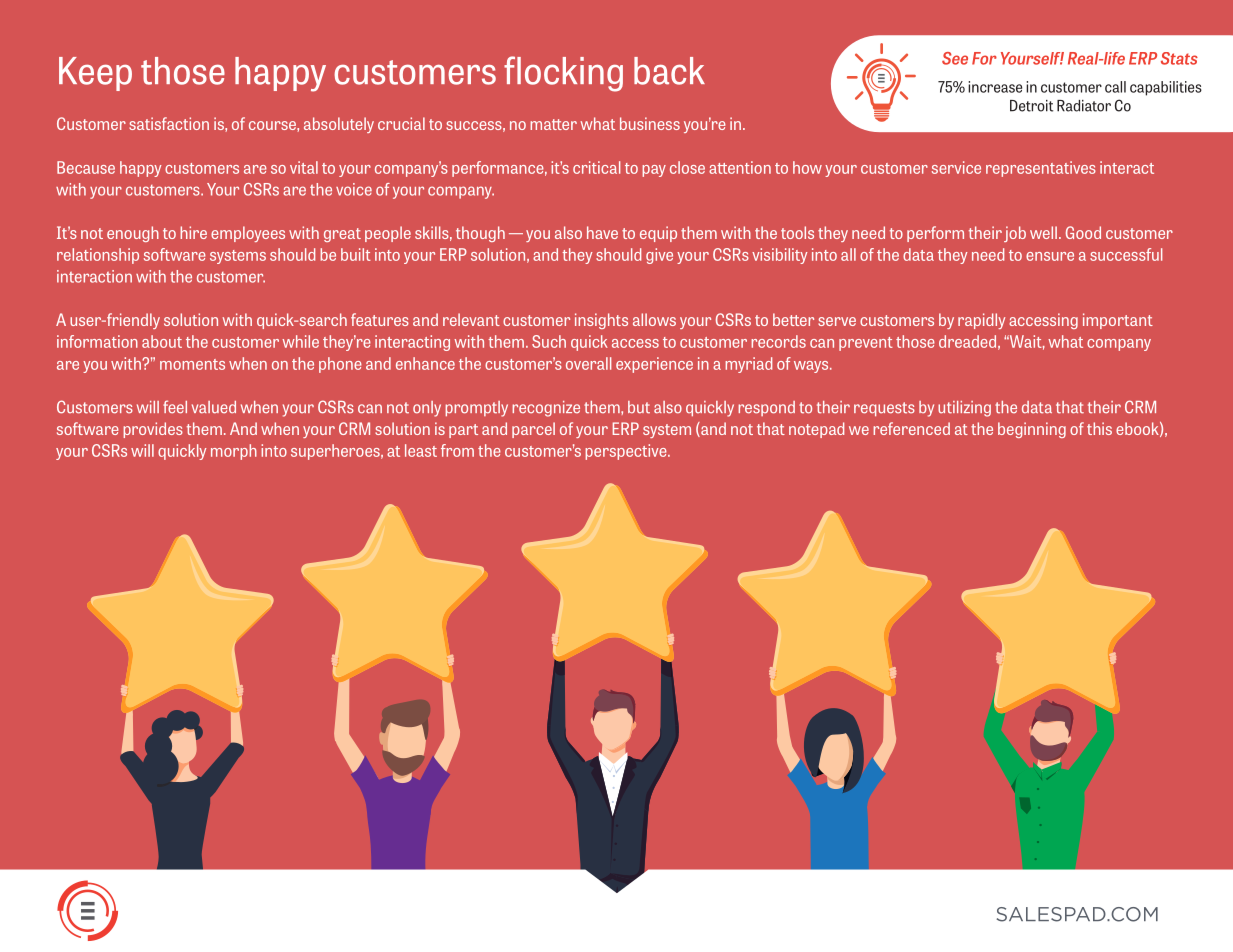  I want to click on increase, so click(995, 87).
